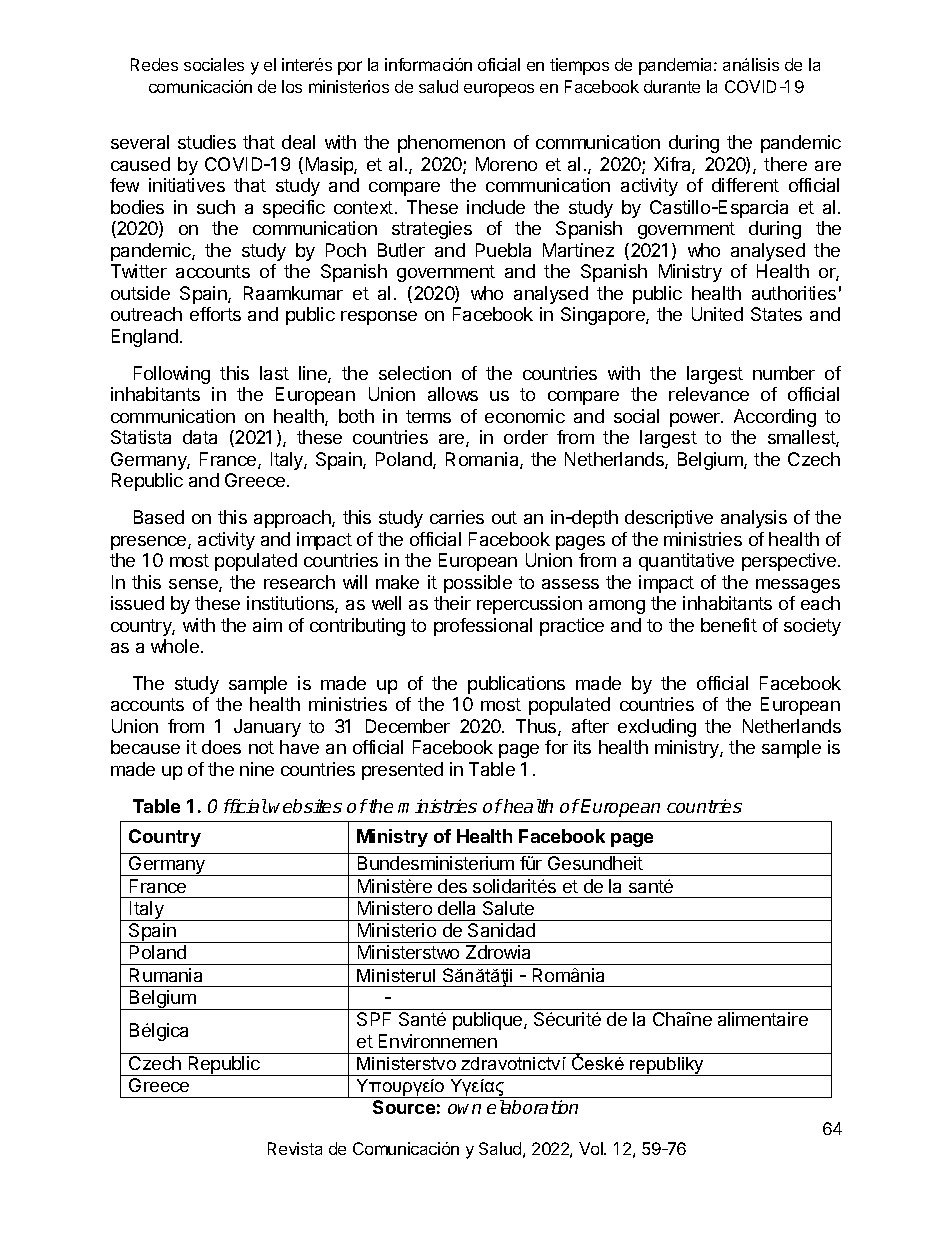 This screenshot has width=952, height=1233. I want to click on della, so click(456, 908).
